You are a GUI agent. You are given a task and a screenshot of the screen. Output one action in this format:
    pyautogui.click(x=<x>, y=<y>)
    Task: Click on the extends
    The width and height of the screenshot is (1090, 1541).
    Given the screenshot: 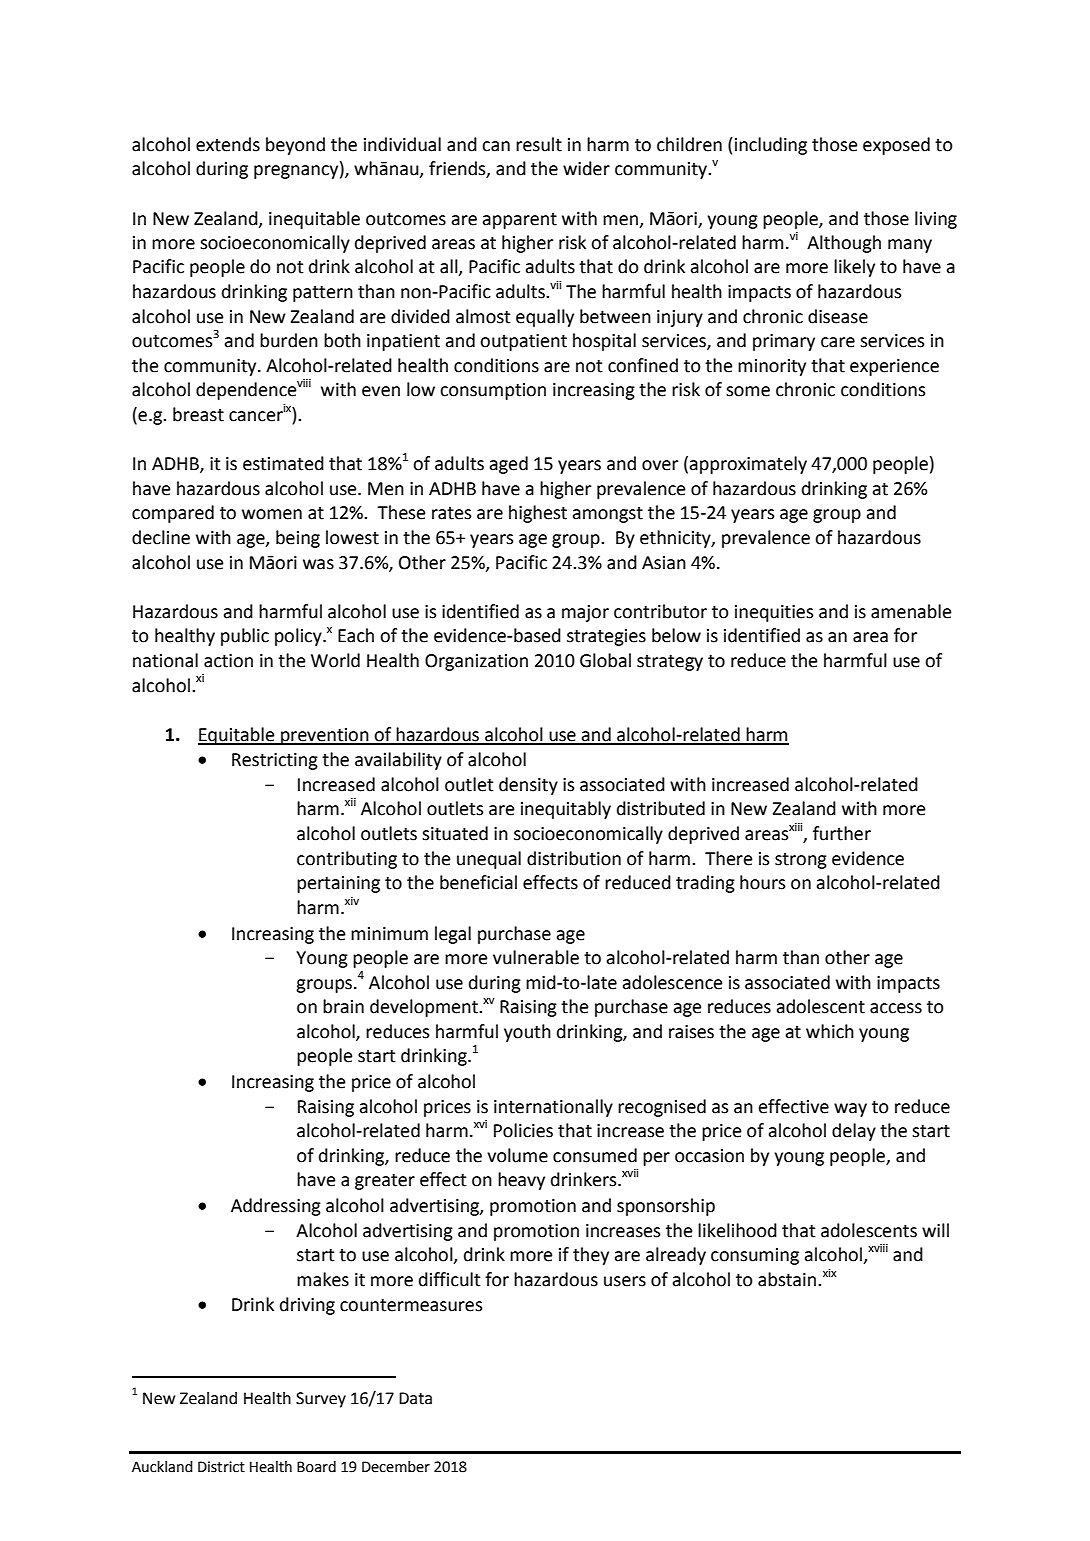 What is the action you would take?
    pyautogui.click(x=228, y=144)
